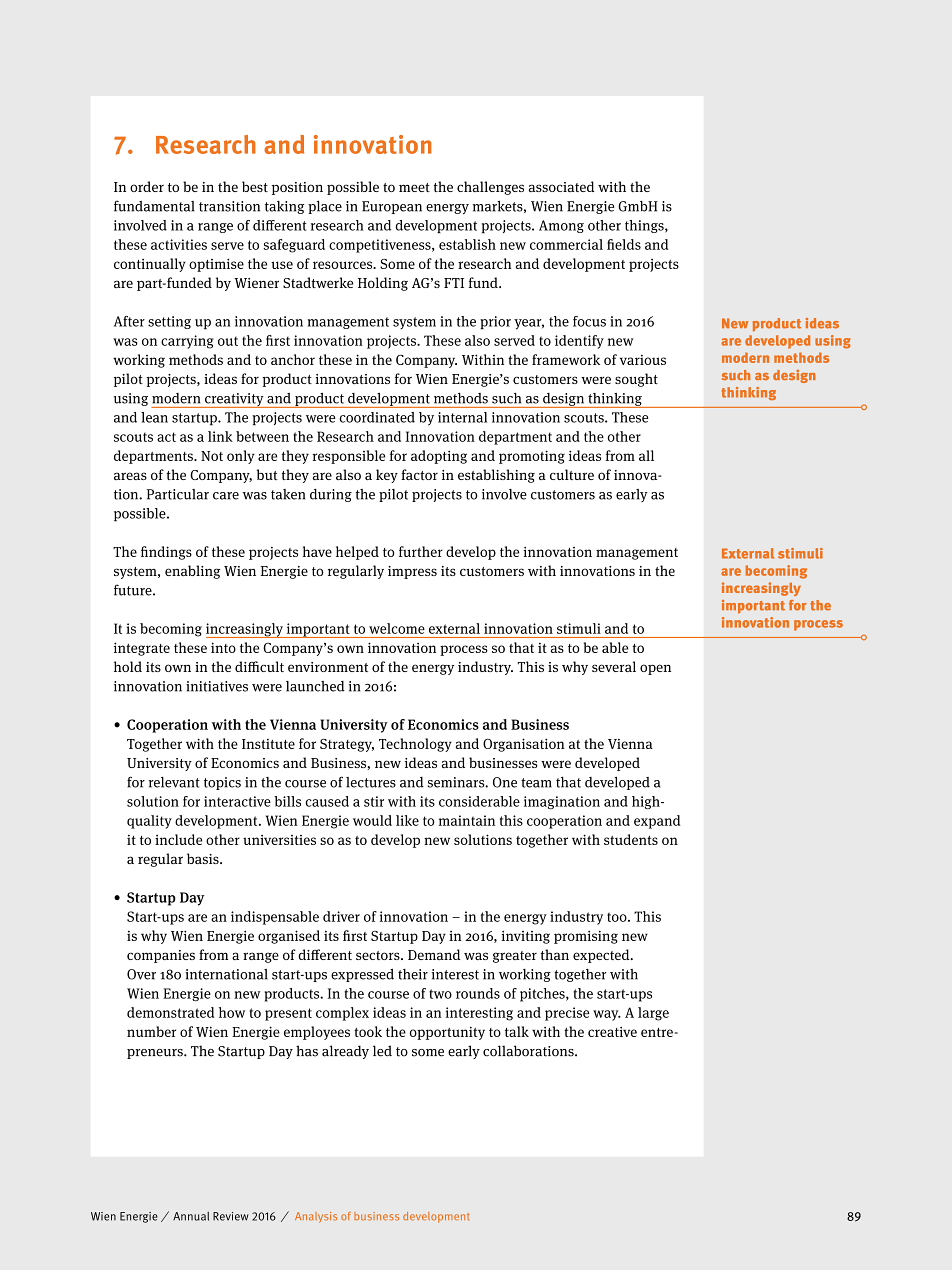 The width and height of the image is (952, 1270). Describe the element at coordinates (191, 1216) in the image. I see `Annual` at that location.
